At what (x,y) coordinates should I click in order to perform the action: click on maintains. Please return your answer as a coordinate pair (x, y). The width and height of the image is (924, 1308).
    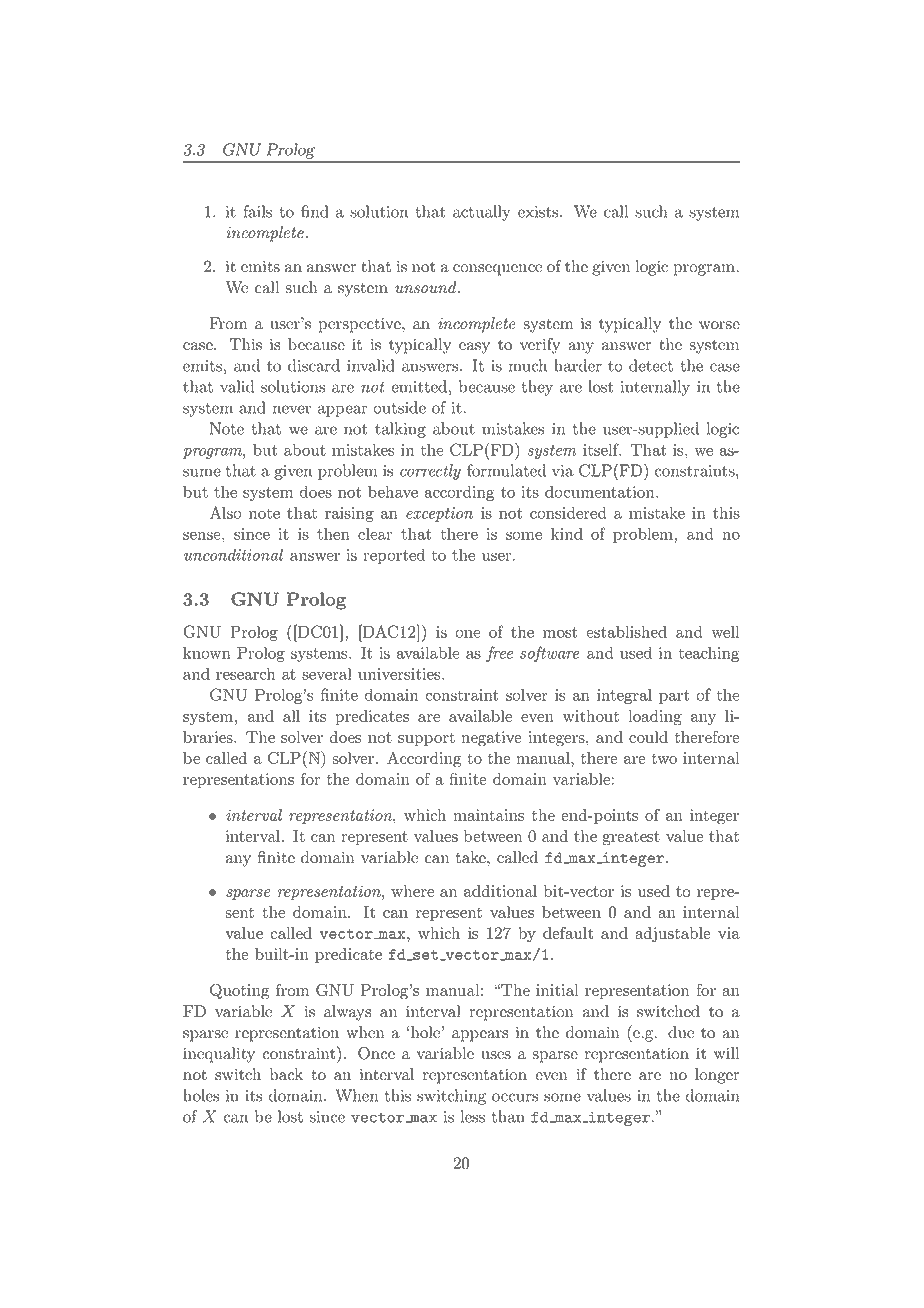
    Looking at the image, I should click on (488, 815).
